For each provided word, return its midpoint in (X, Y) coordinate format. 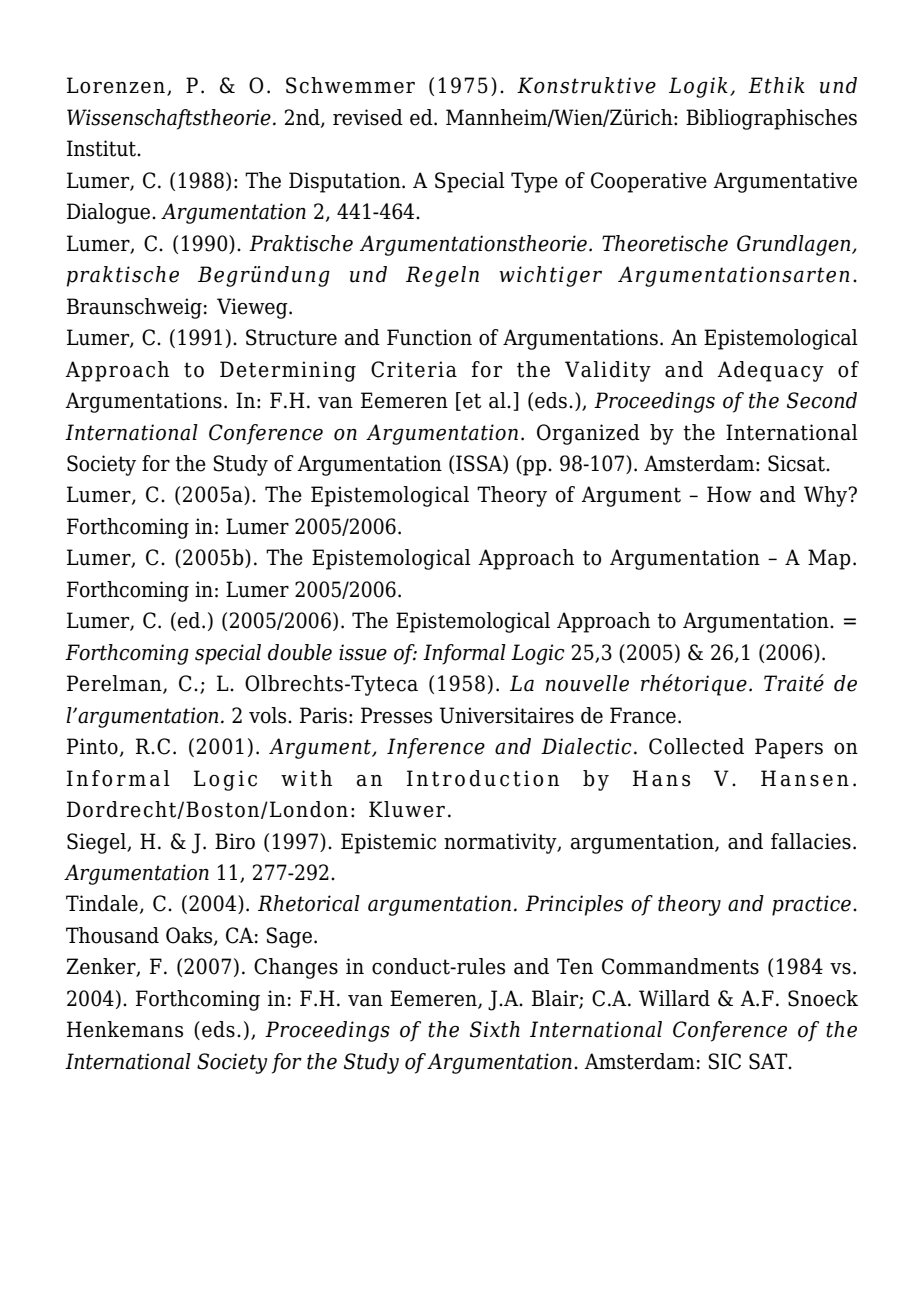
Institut (102, 148)
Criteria (414, 369)
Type (534, 182)
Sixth (495, 1029)
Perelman (115, 684)
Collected (696, 746)
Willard (674, 998)
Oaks (190, 936)
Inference (436, 748)
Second (822, 400)
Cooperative (649, 182)
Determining (288, 371)
